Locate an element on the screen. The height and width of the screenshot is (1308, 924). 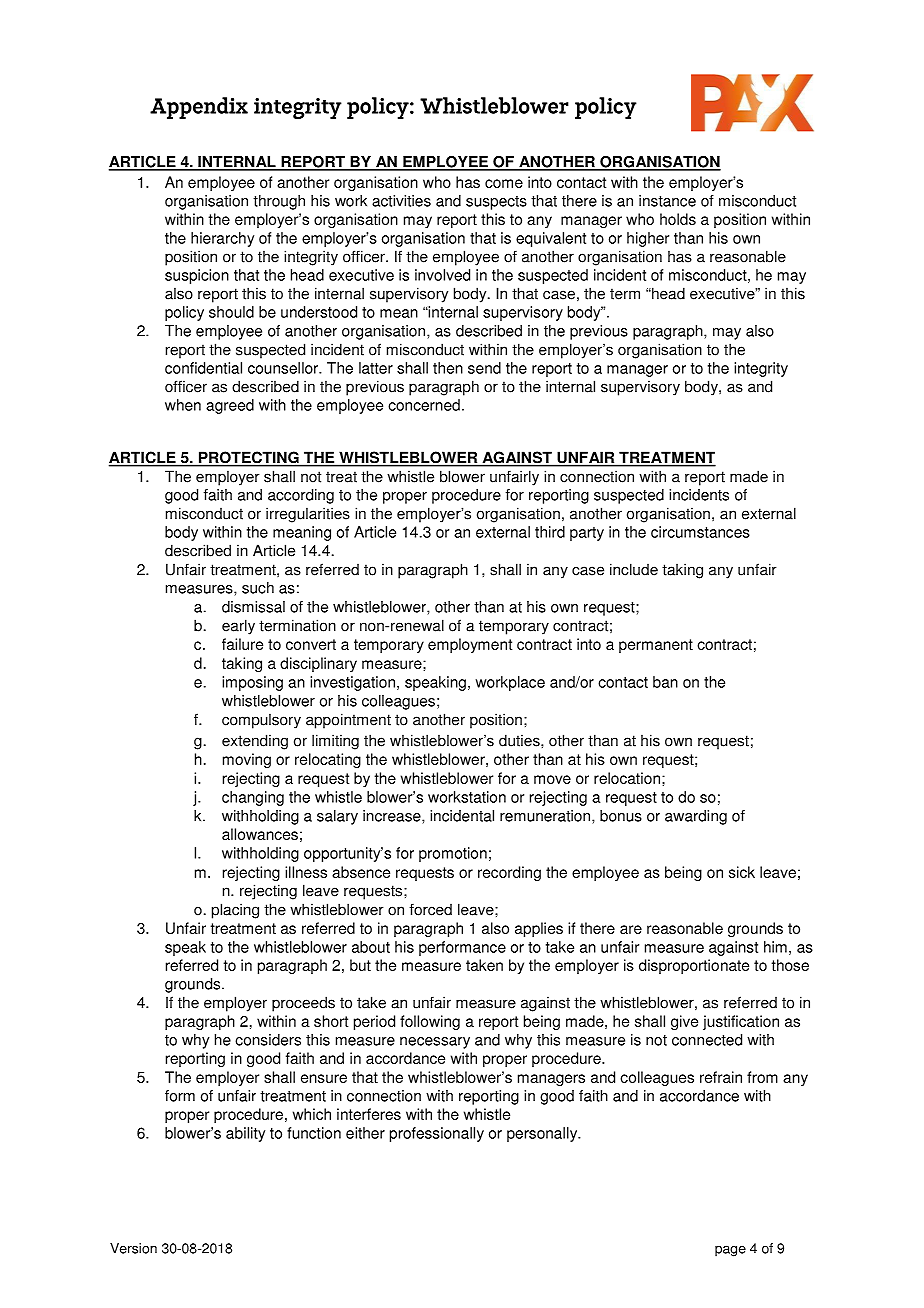
placing is located at coordinates (235, 911).
